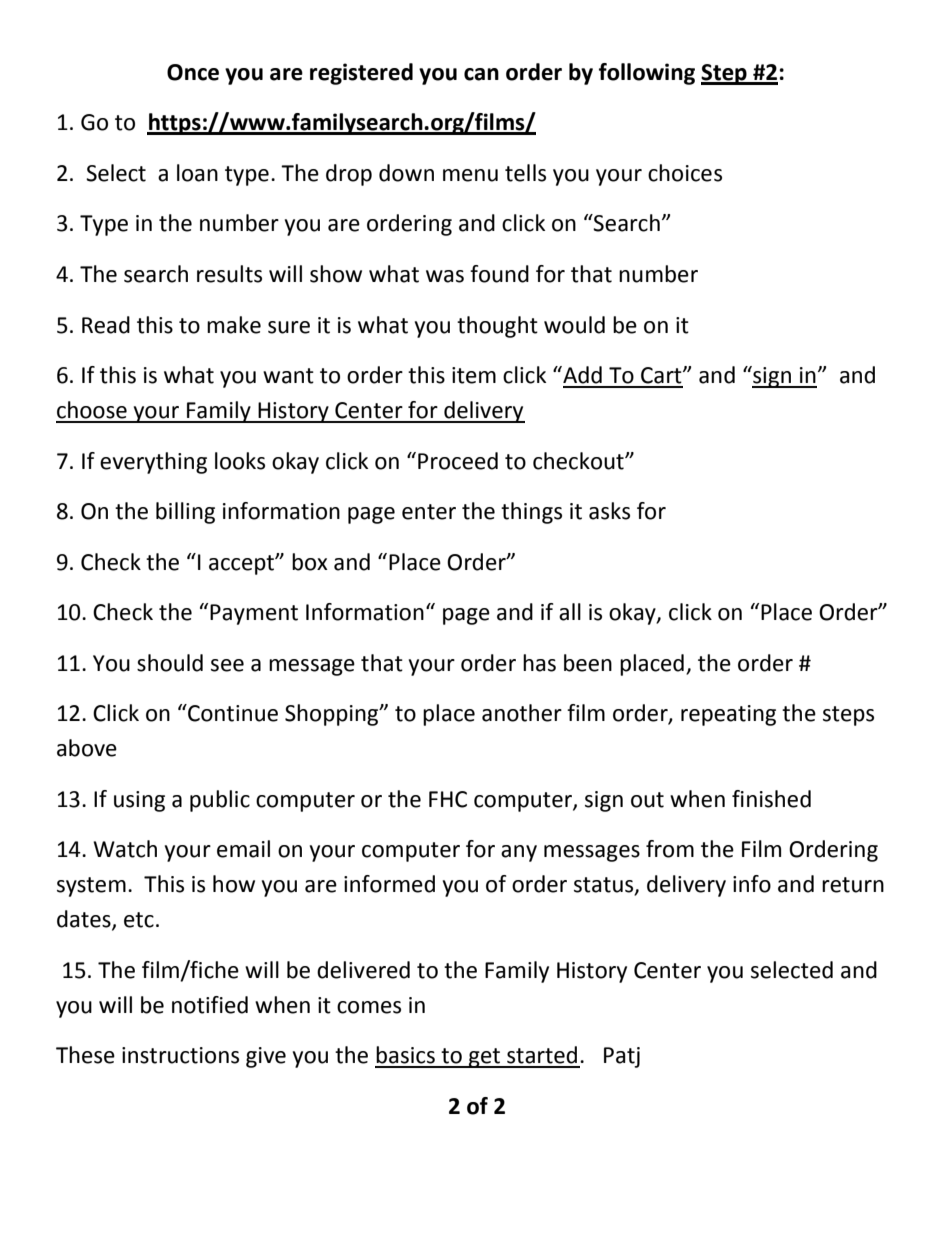 Image resolution: width=952 pixels, height=1233 pixels. I want to click on everything, so click(153, 463).
